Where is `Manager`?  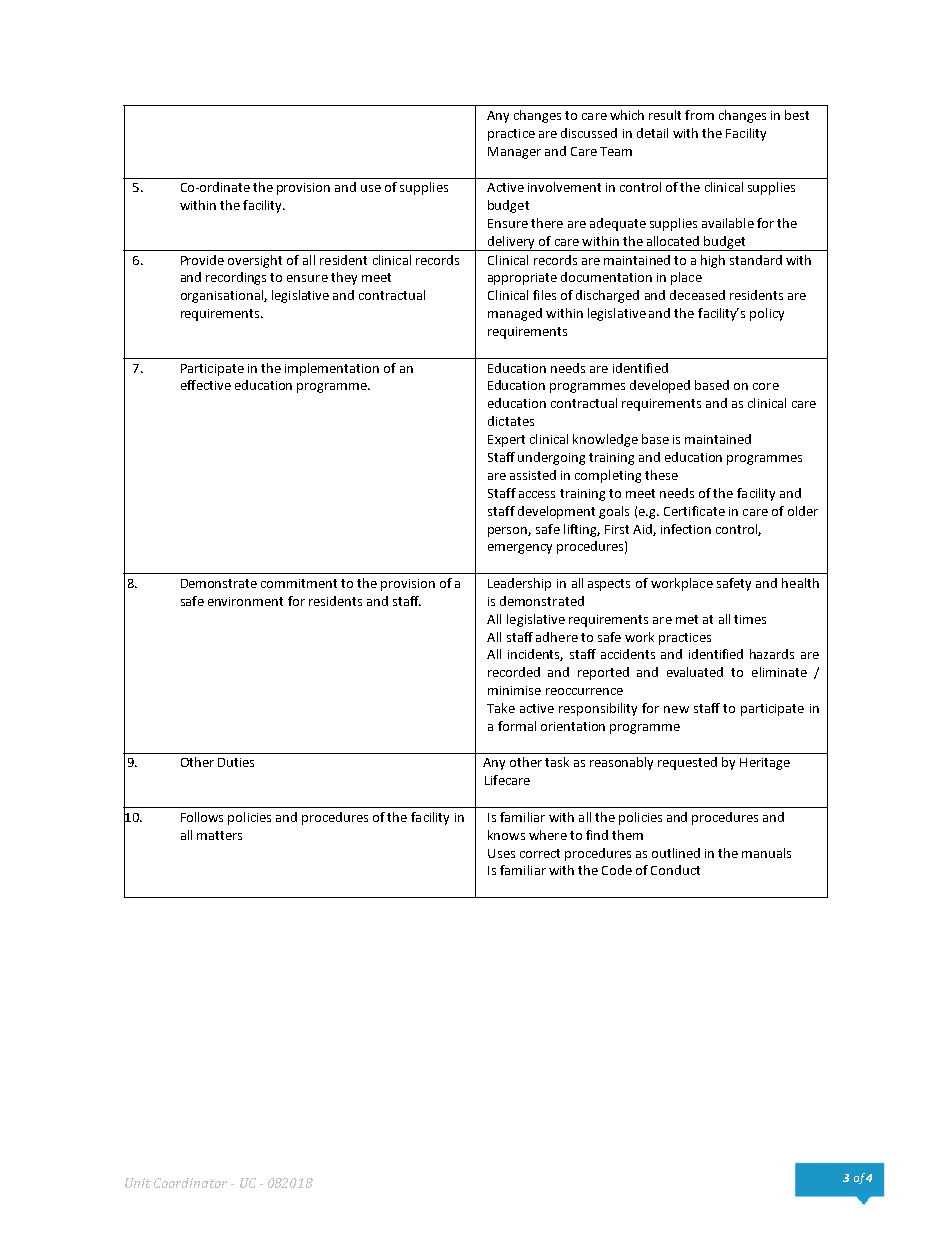 Manager is located at coordinates (514, 153).
